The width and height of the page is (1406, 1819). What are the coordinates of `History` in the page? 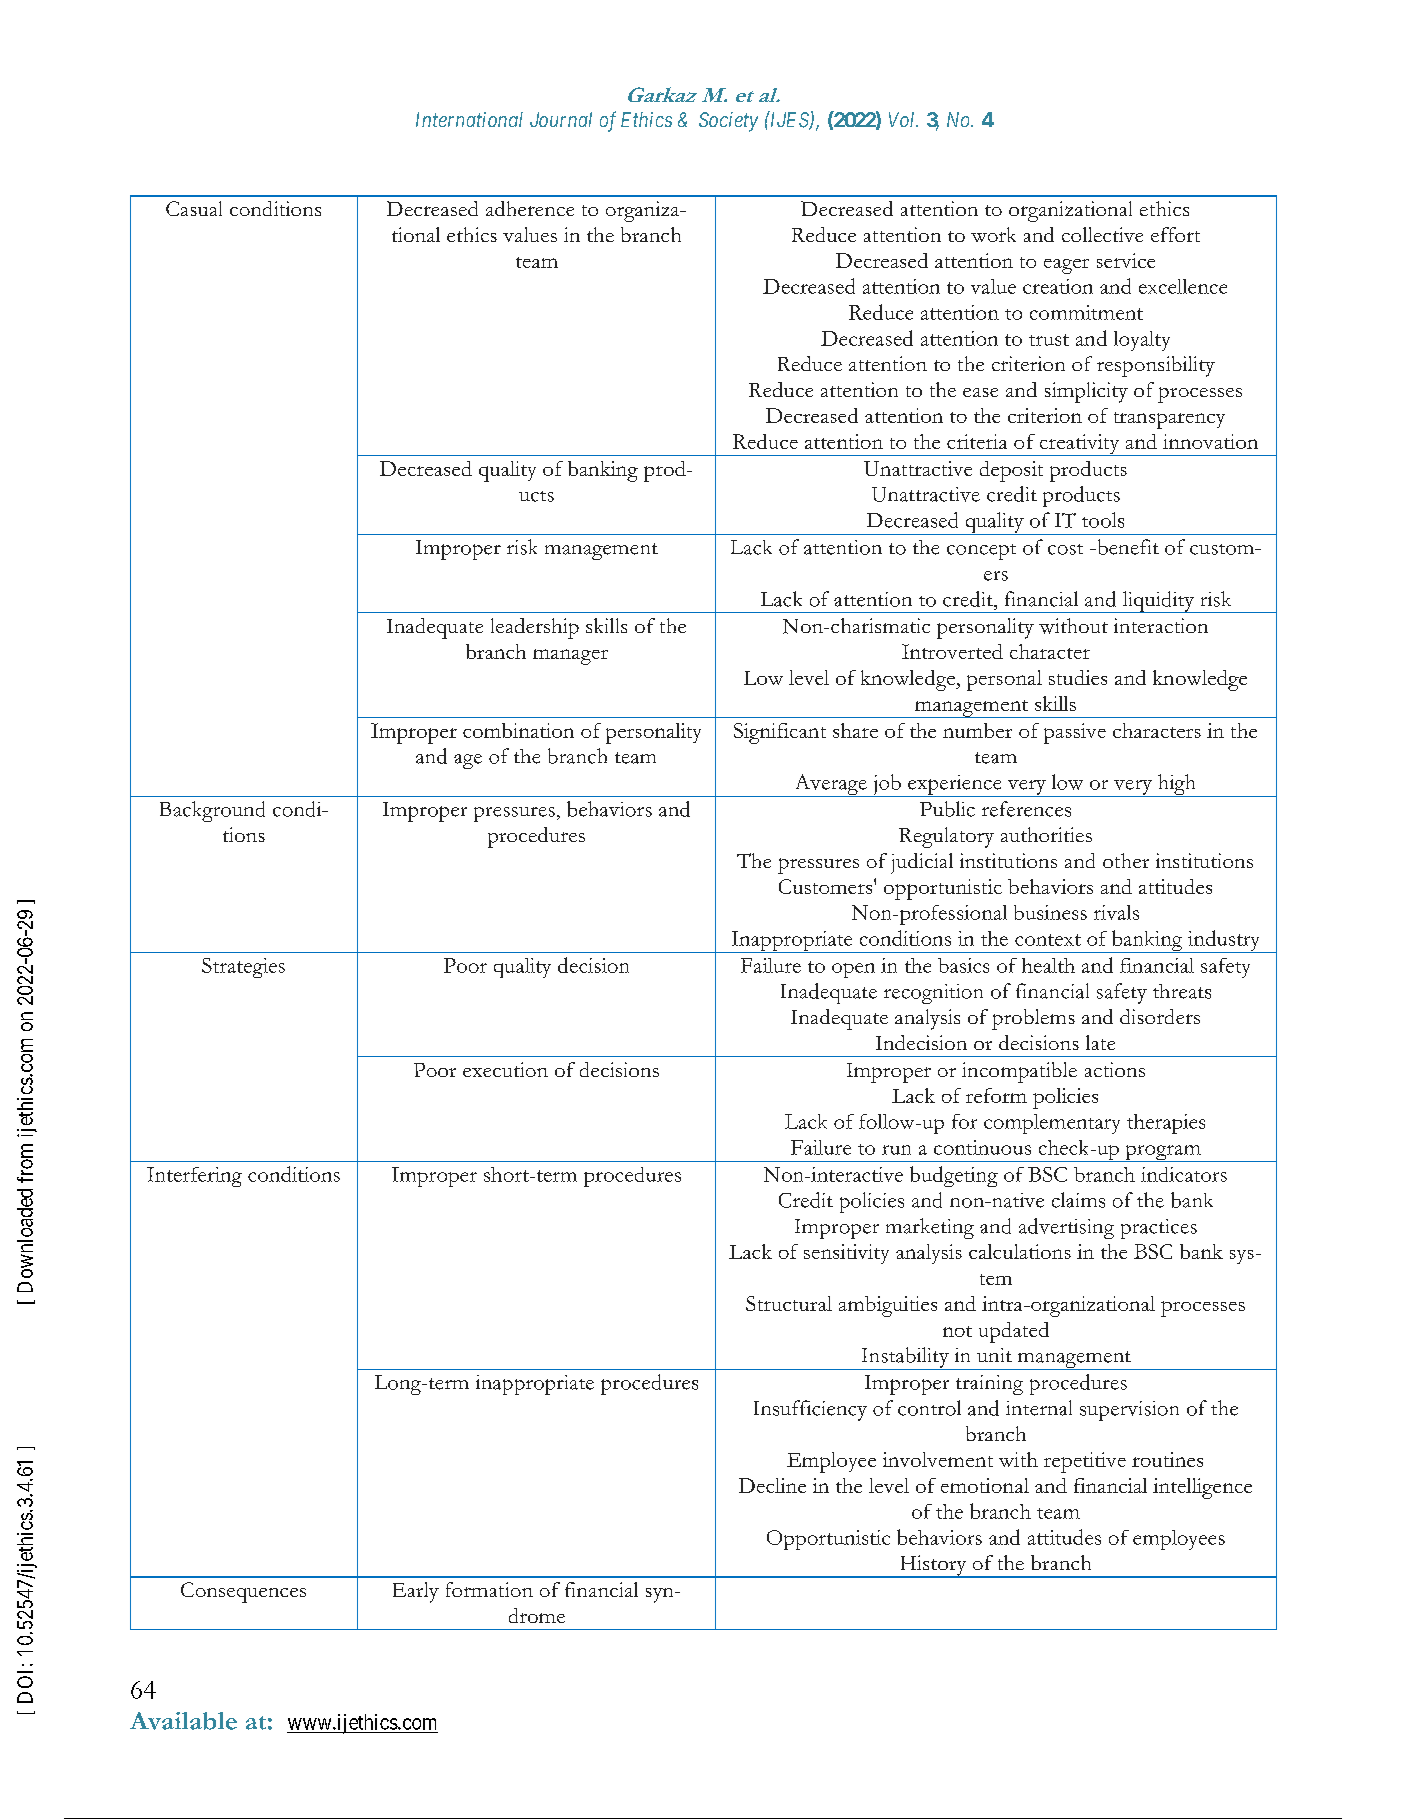 It's located at (933, 1566).
